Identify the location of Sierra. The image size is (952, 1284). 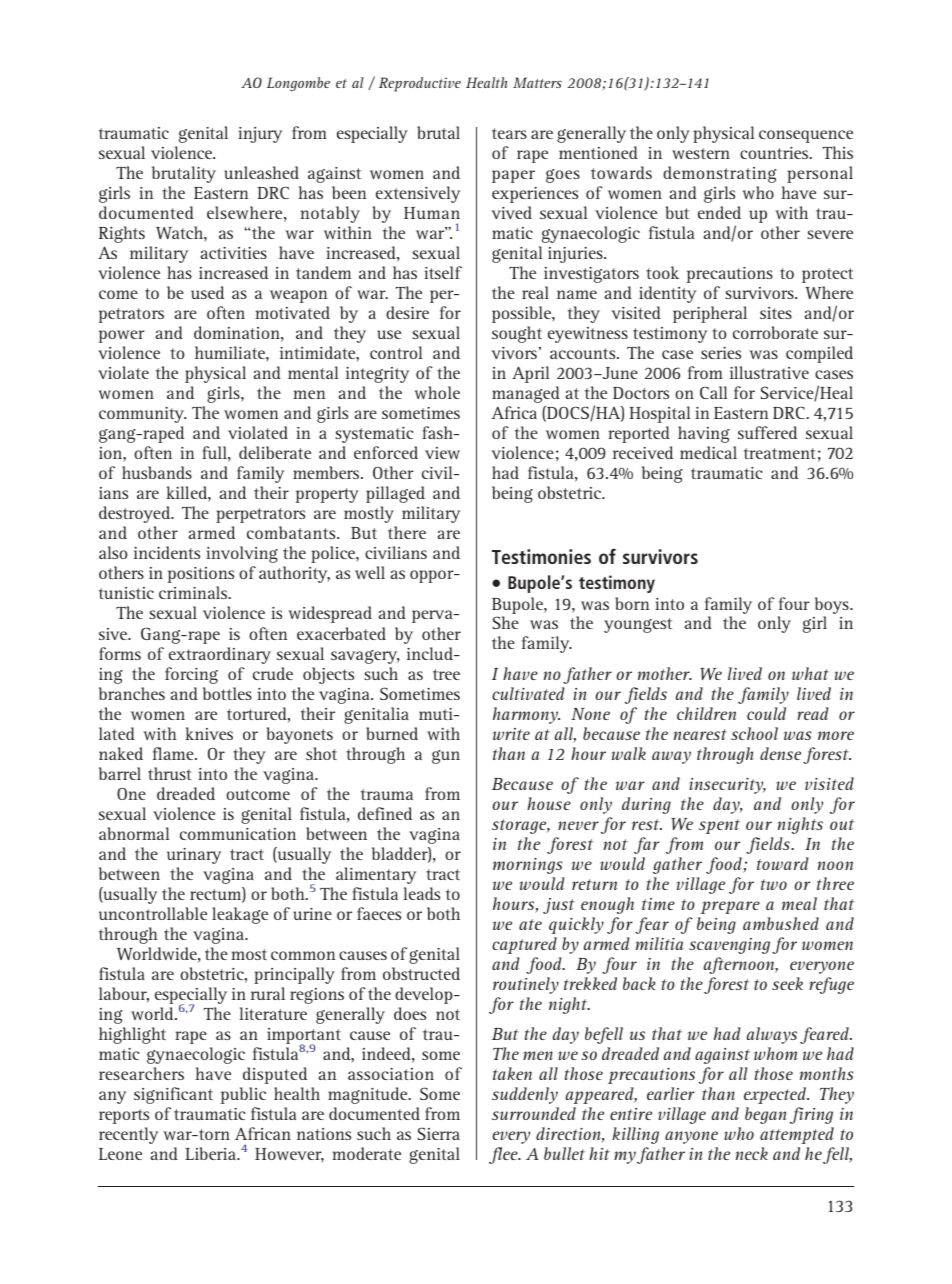
(438, 1133).
